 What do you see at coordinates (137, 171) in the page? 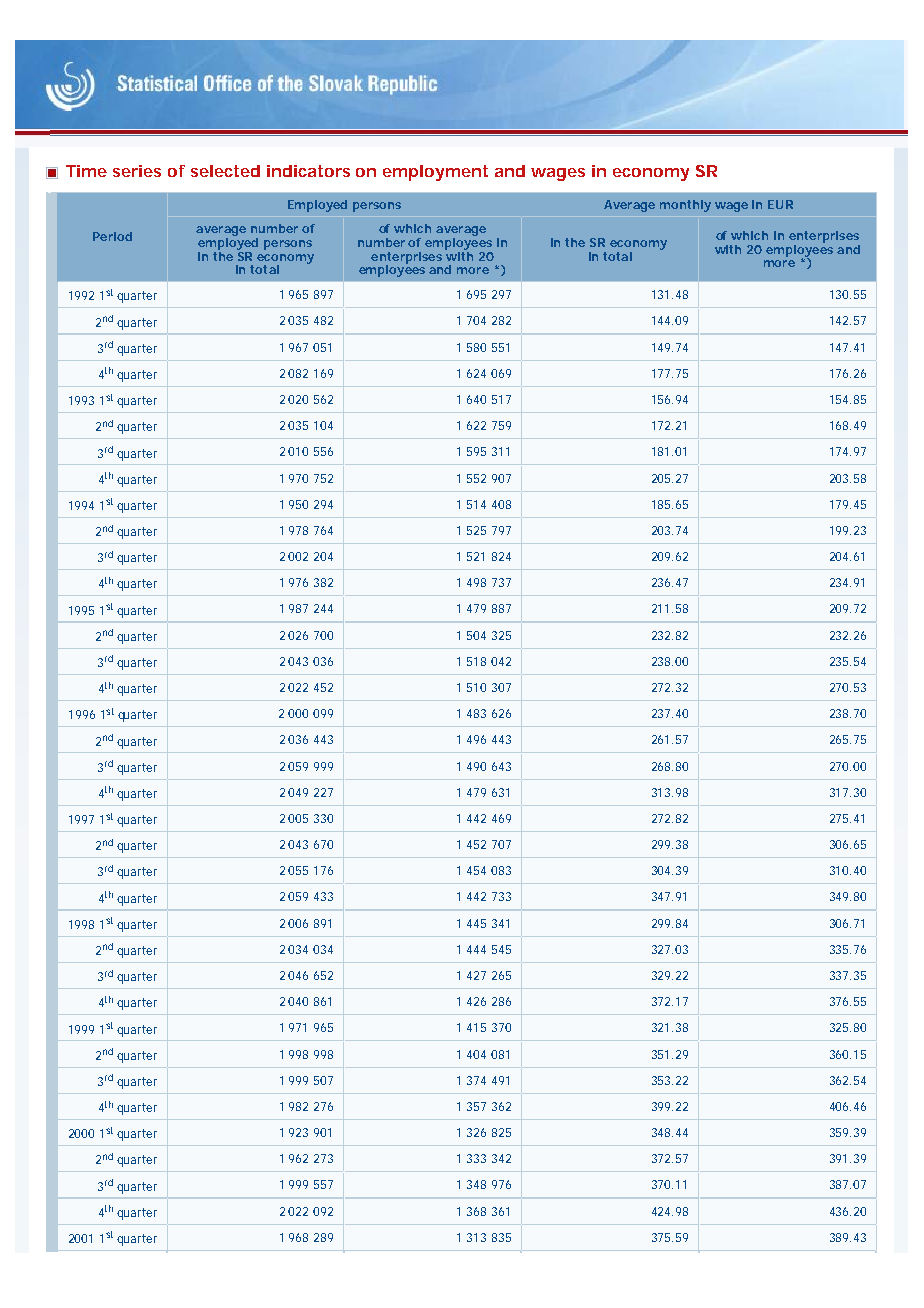
I see `series` at bounding box center [137, 171].
